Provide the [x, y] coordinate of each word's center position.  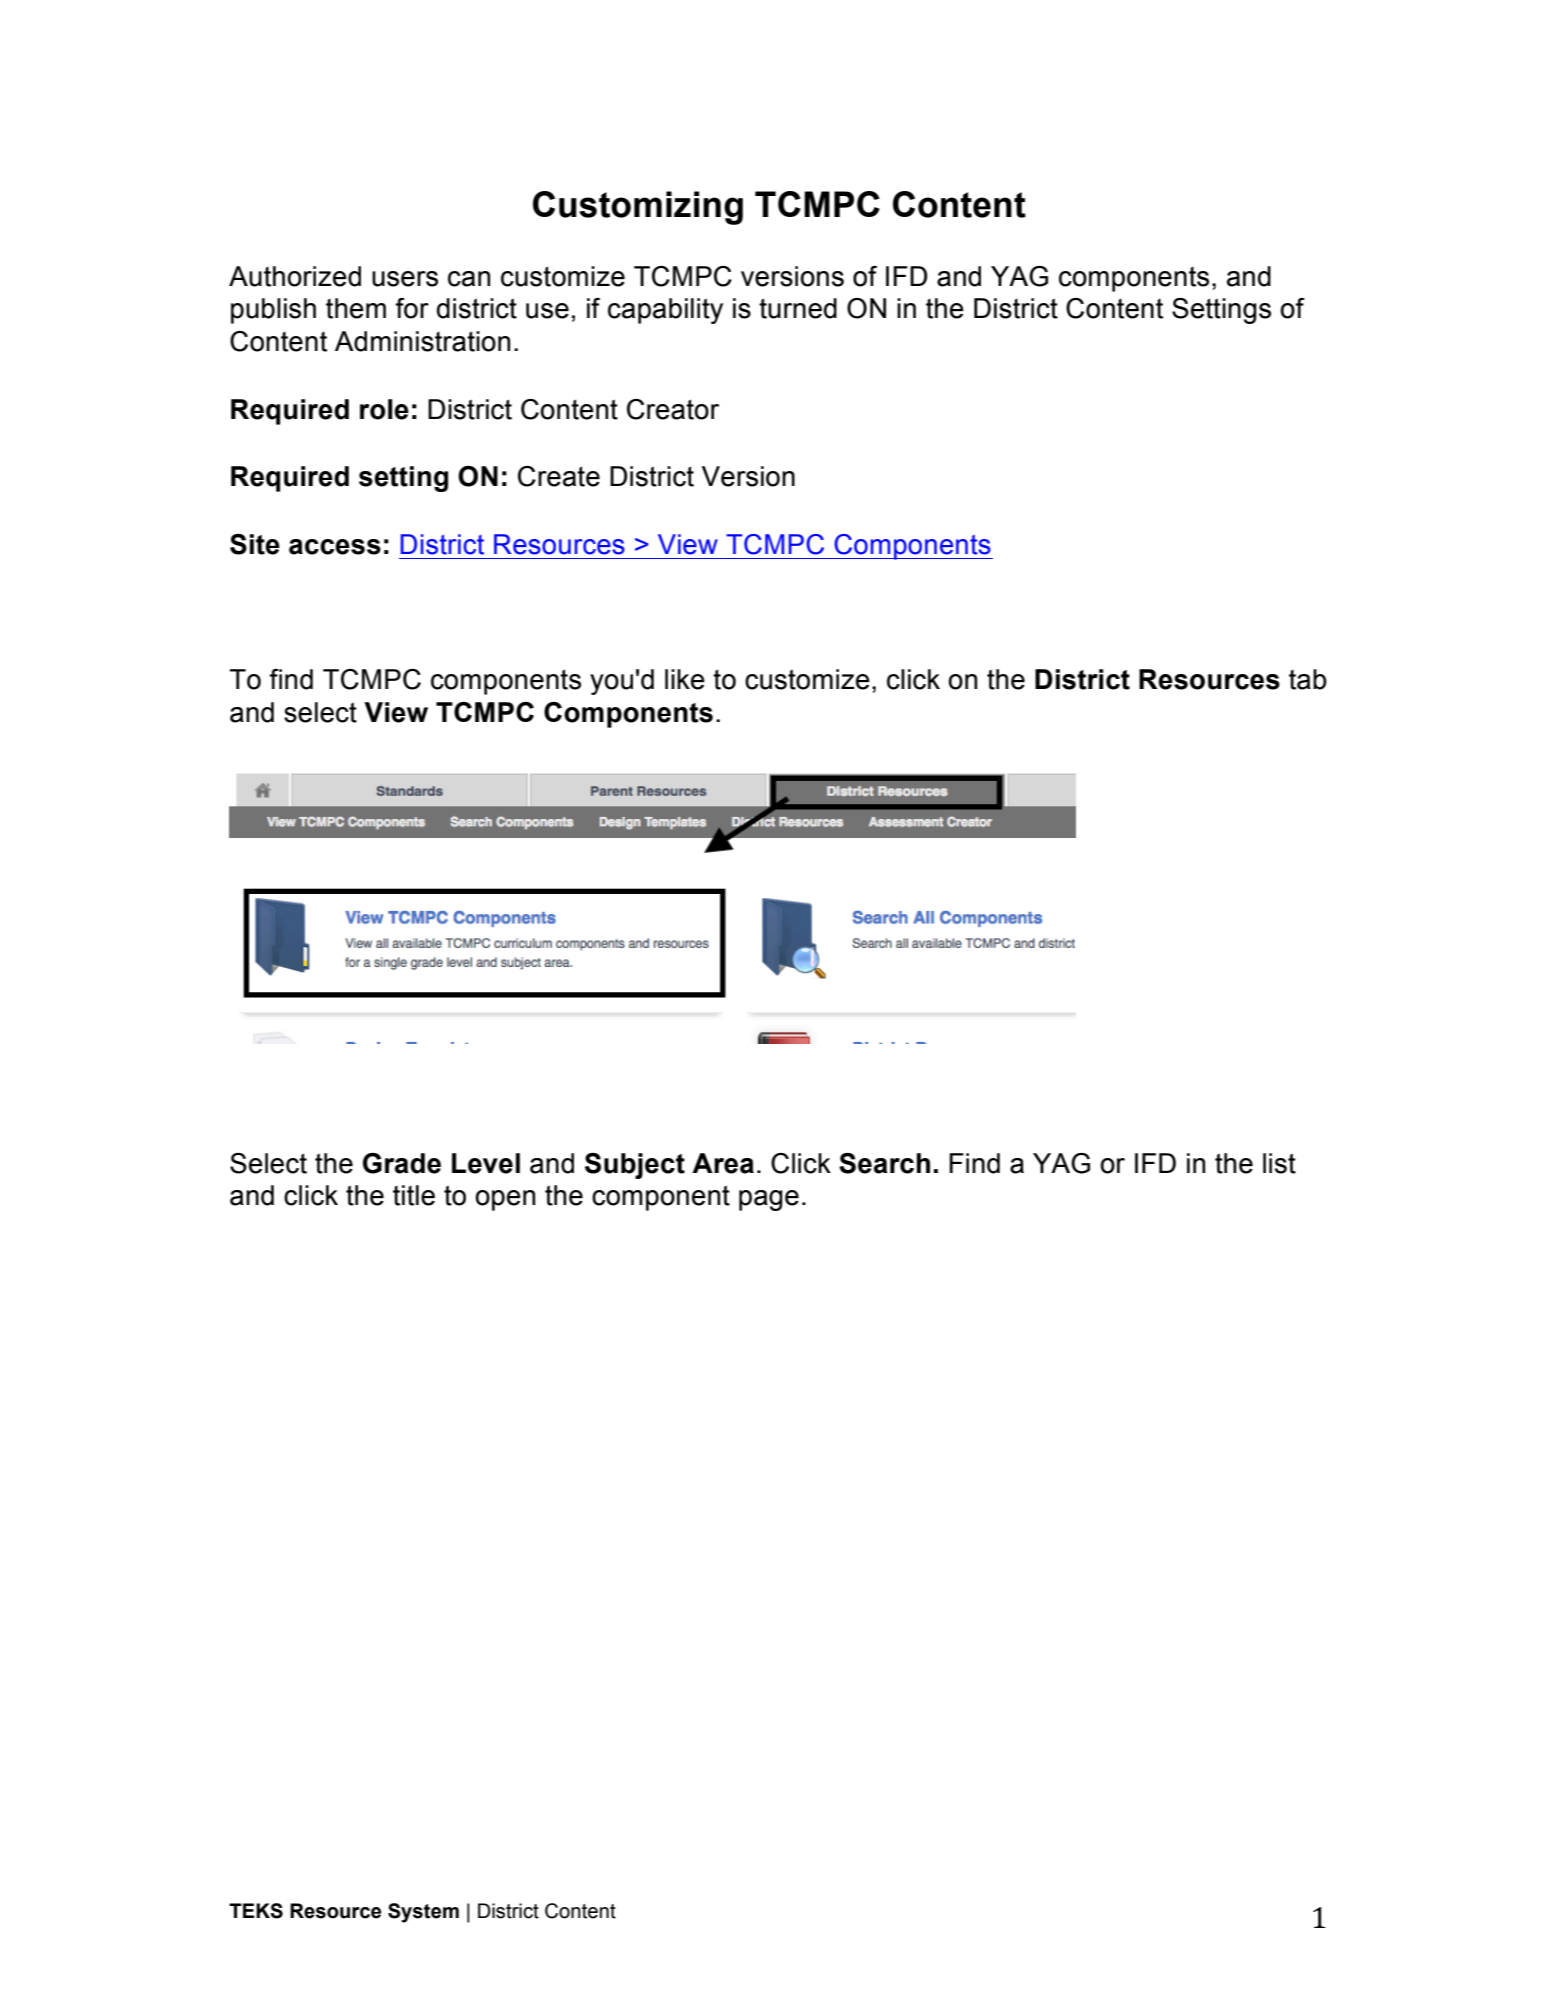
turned [798, 308]
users [405, 279]
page [769, 1200]
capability [665, 311]
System [423, 1913]
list [1279, 1163]
